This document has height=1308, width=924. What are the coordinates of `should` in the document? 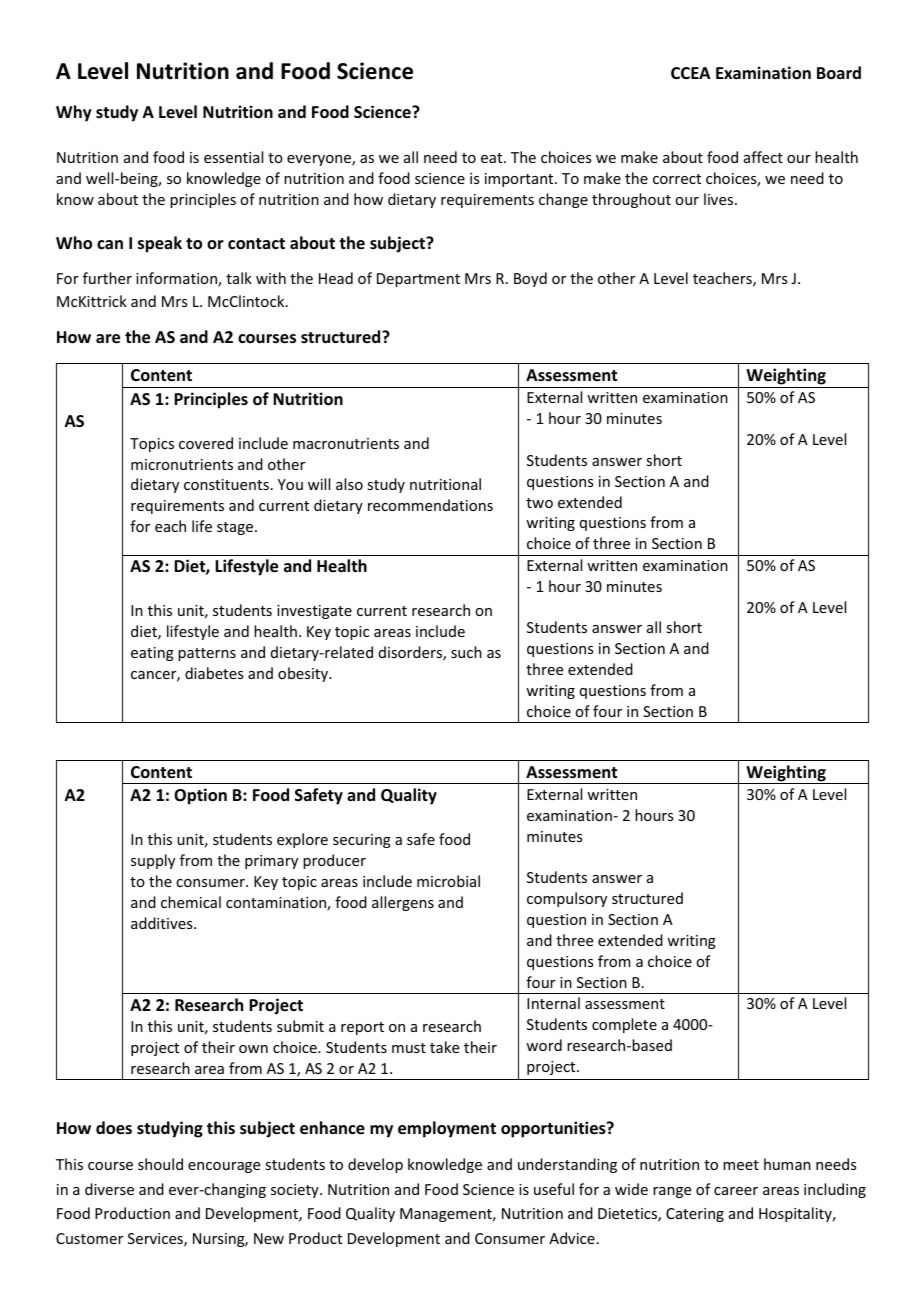 It's located at (160, 1164).
